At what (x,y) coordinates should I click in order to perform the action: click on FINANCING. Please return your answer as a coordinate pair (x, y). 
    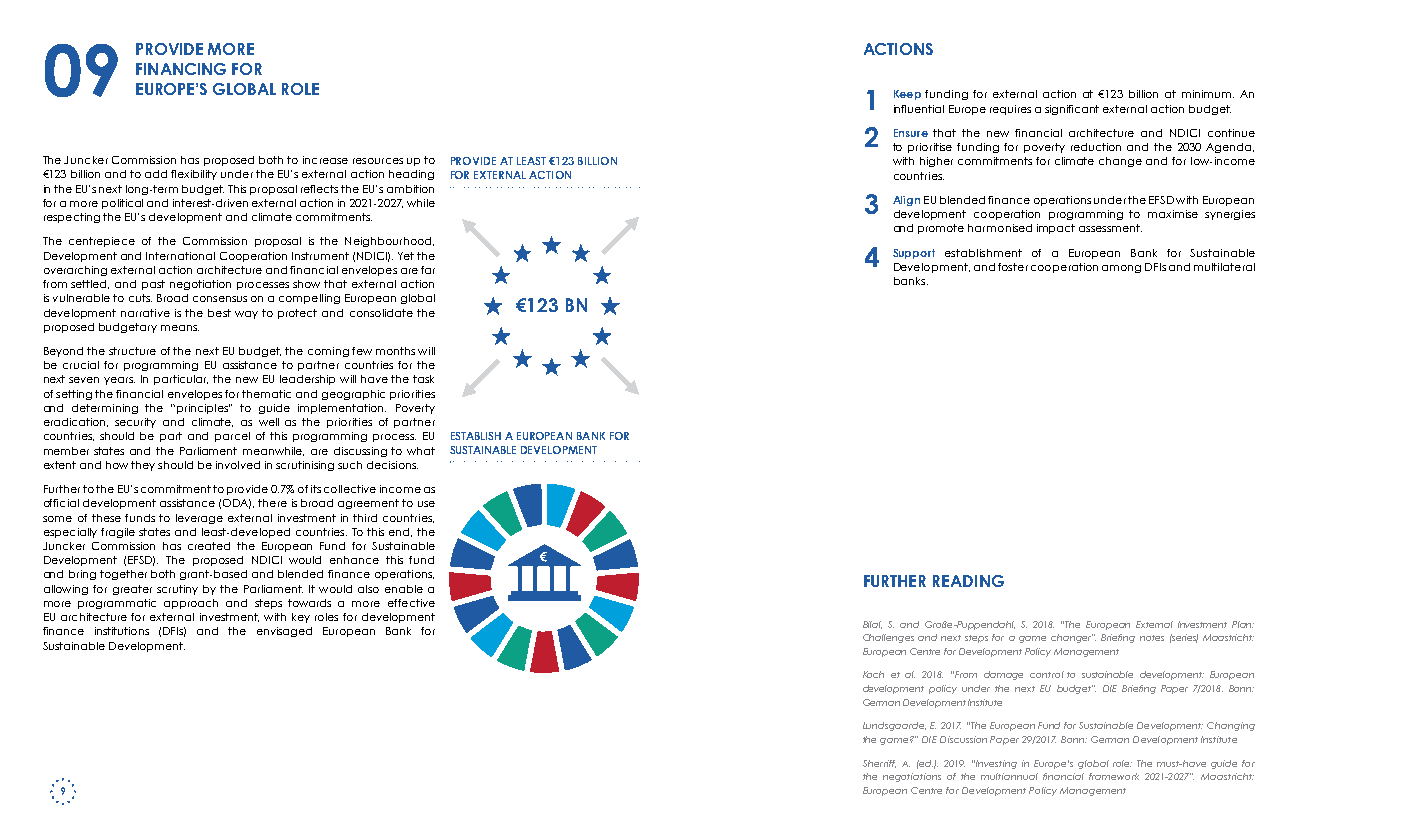
    Looking at the image, I should click on (181, 69).
